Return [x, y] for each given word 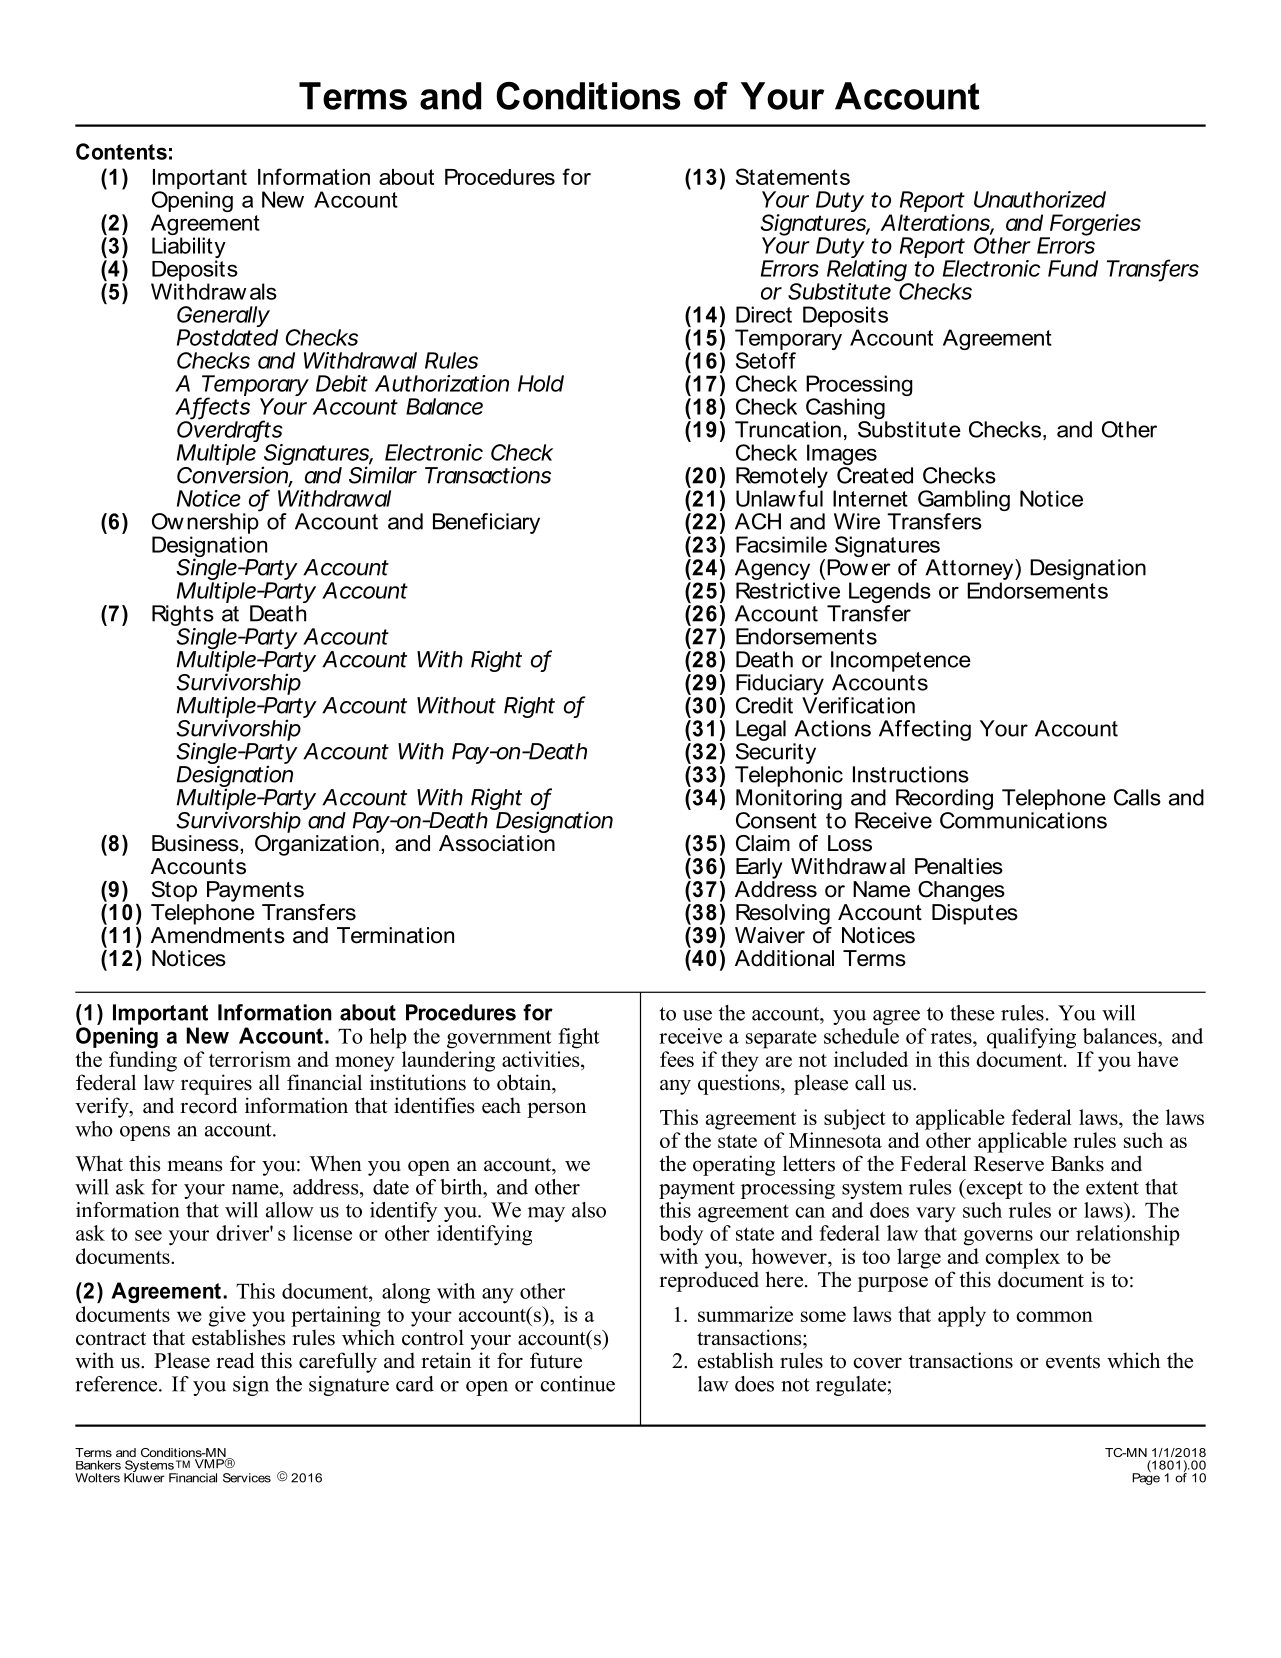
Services [247, 1478]
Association [497, 843]
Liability [189, 249]
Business [196, 843]
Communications [1023, 819]
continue [577, 1384]
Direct [764, 314]
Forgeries [1095, 226]
